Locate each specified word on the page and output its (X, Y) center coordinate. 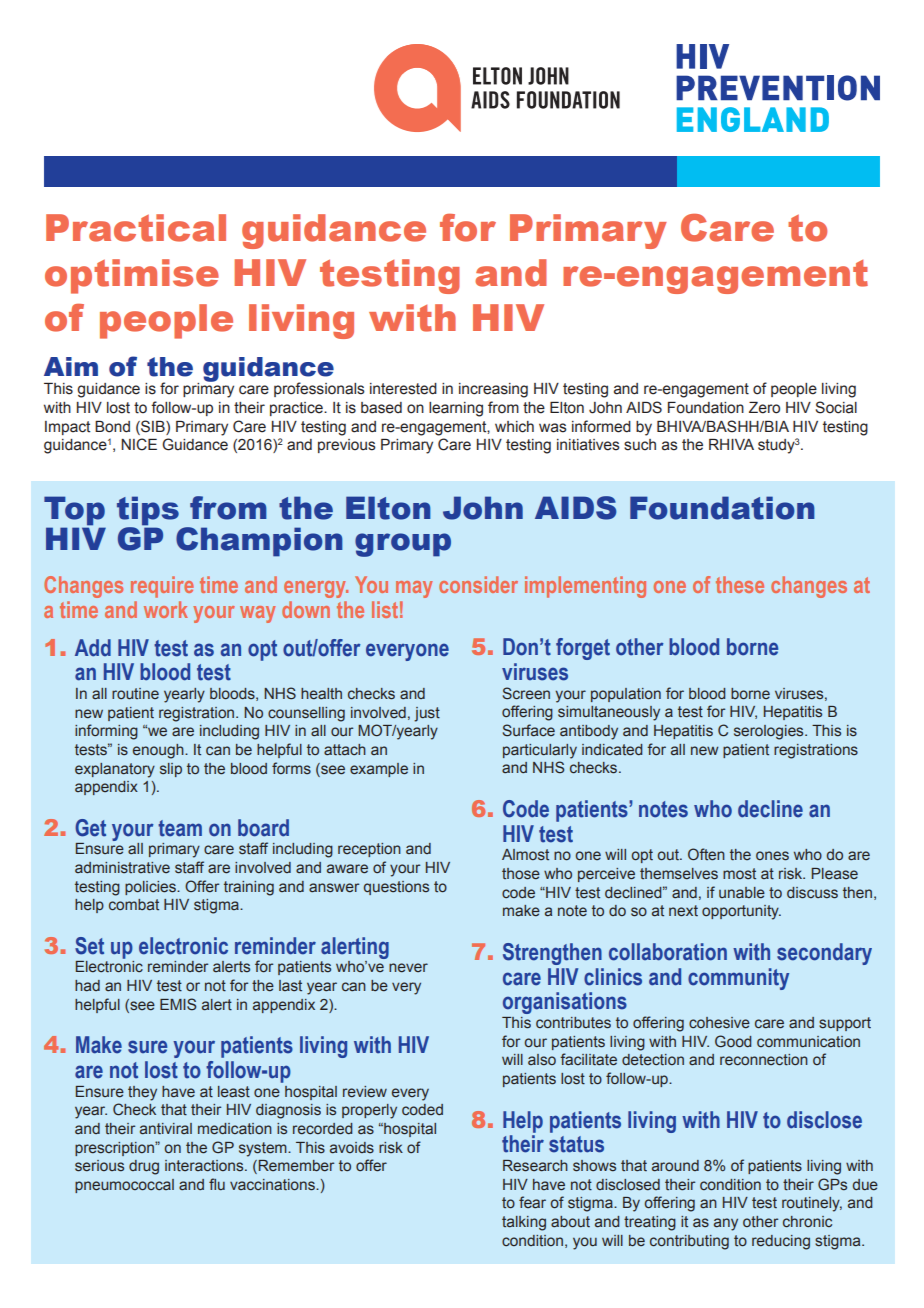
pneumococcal (124, 1186)
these (740, 584)
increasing (493, 390)
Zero (764, 408)
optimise (132, 276)
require (162, 587)
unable (742, 893)
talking (524, 1223)
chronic (807, 1222)
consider (478, 584)
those (521, 874)
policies (151, 888)
